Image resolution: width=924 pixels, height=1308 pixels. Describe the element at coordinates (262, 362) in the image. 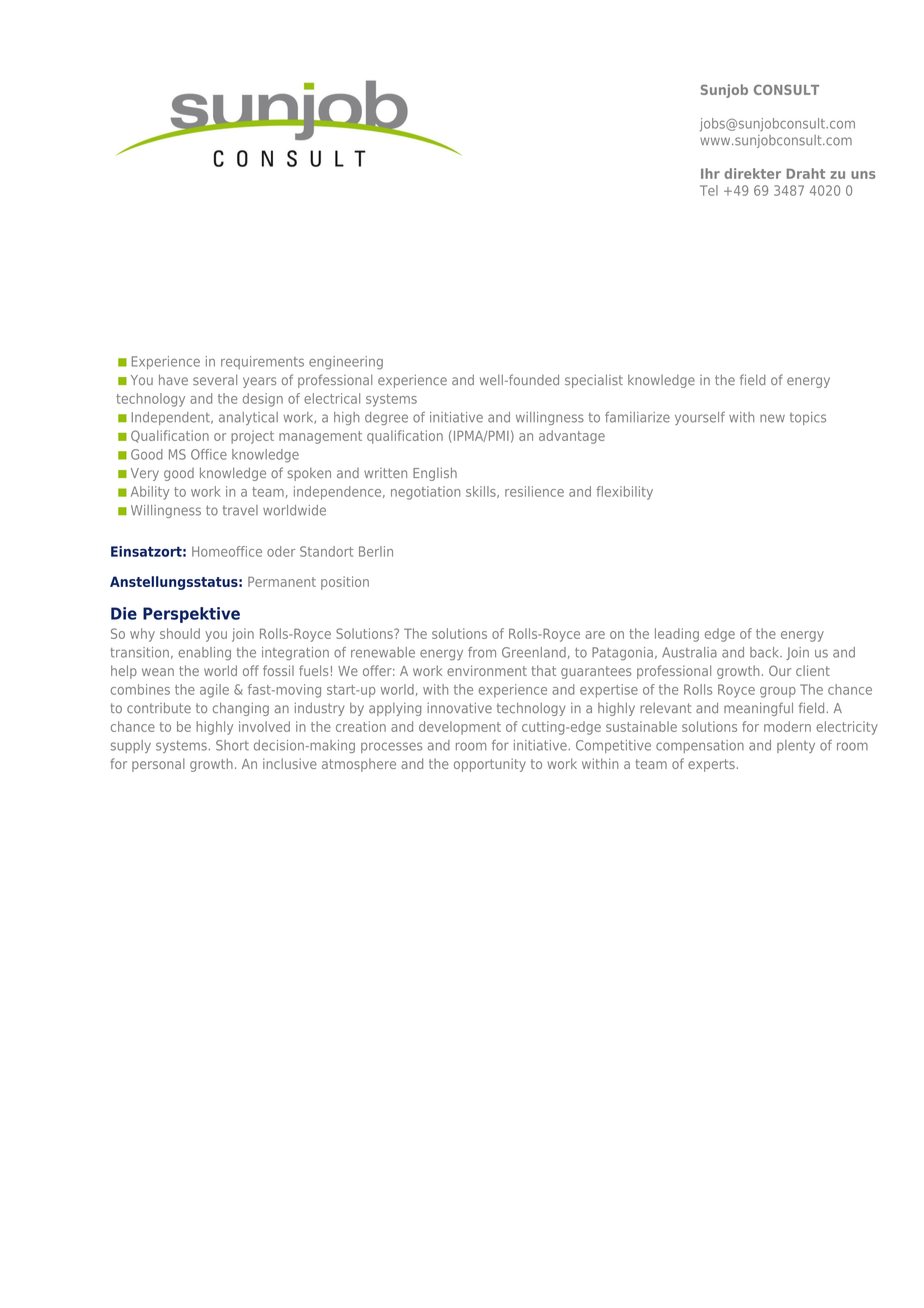

I see `requirements` at that location.
